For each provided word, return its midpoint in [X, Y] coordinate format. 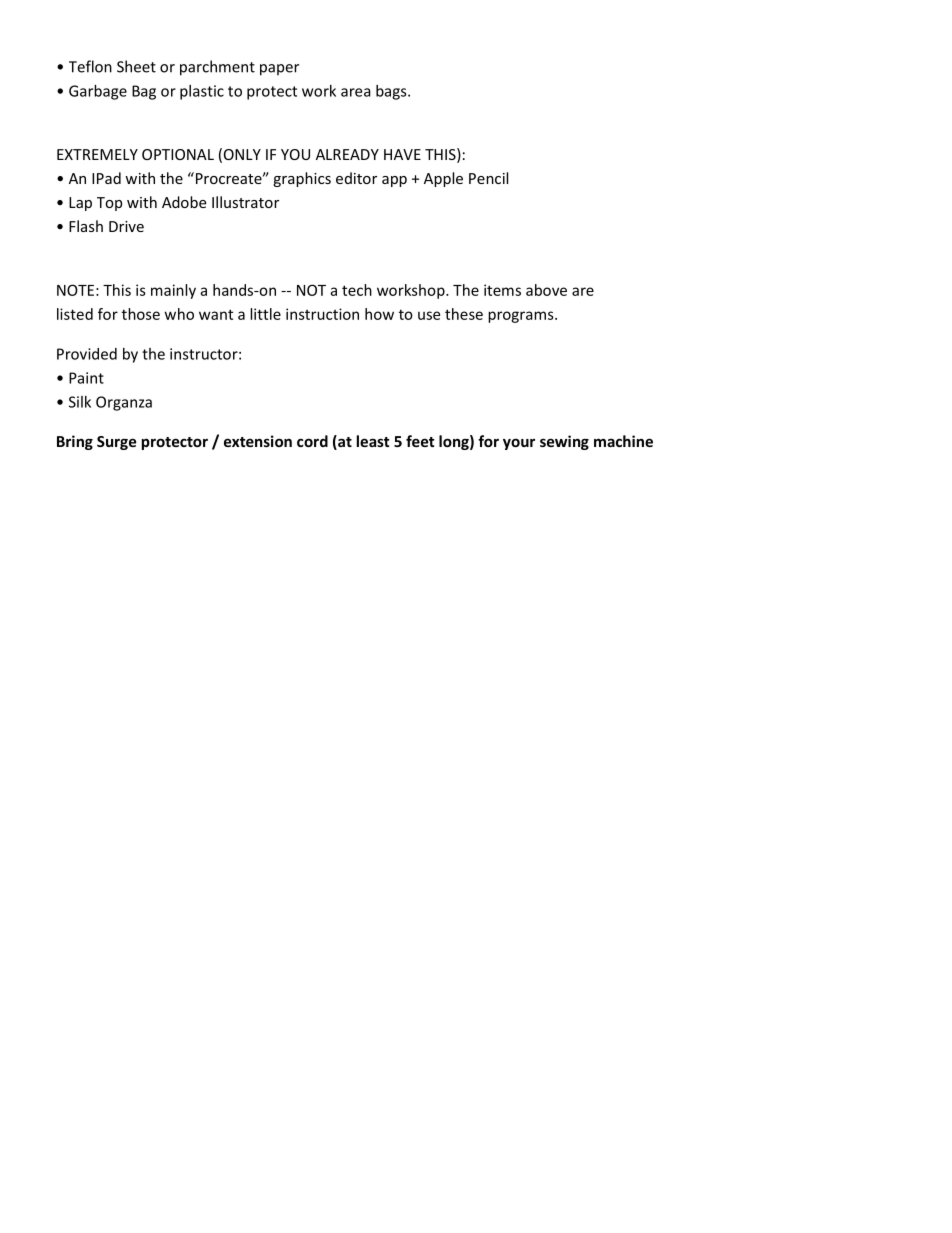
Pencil [488, 178]
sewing [564, 442]
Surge [117, 443]
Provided [87, 354]
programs [522, 317]
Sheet [136, 66]
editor [356, 178]
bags [392, 92]
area [356, 92]
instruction [322, 314]
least [373, 441]
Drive [126, 226]
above [546, 290]
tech [357, 290]
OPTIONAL [178, 154]
